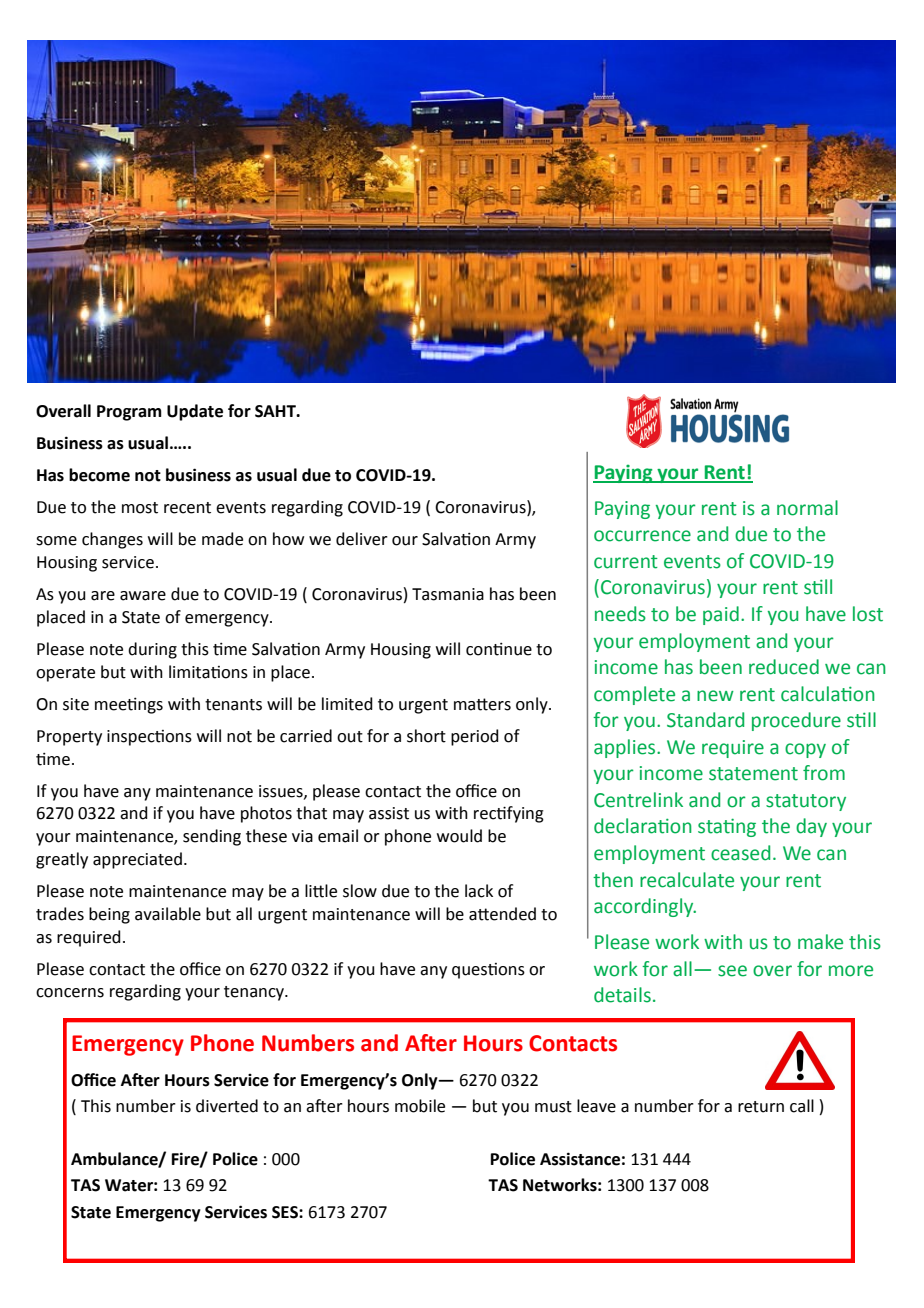 Image resolution: width=924 pixels, height=1308 pixels. What do you see at coordinates (70, 993) in the screenshot?
I see `concerns` at bounding box center [70, 993].
